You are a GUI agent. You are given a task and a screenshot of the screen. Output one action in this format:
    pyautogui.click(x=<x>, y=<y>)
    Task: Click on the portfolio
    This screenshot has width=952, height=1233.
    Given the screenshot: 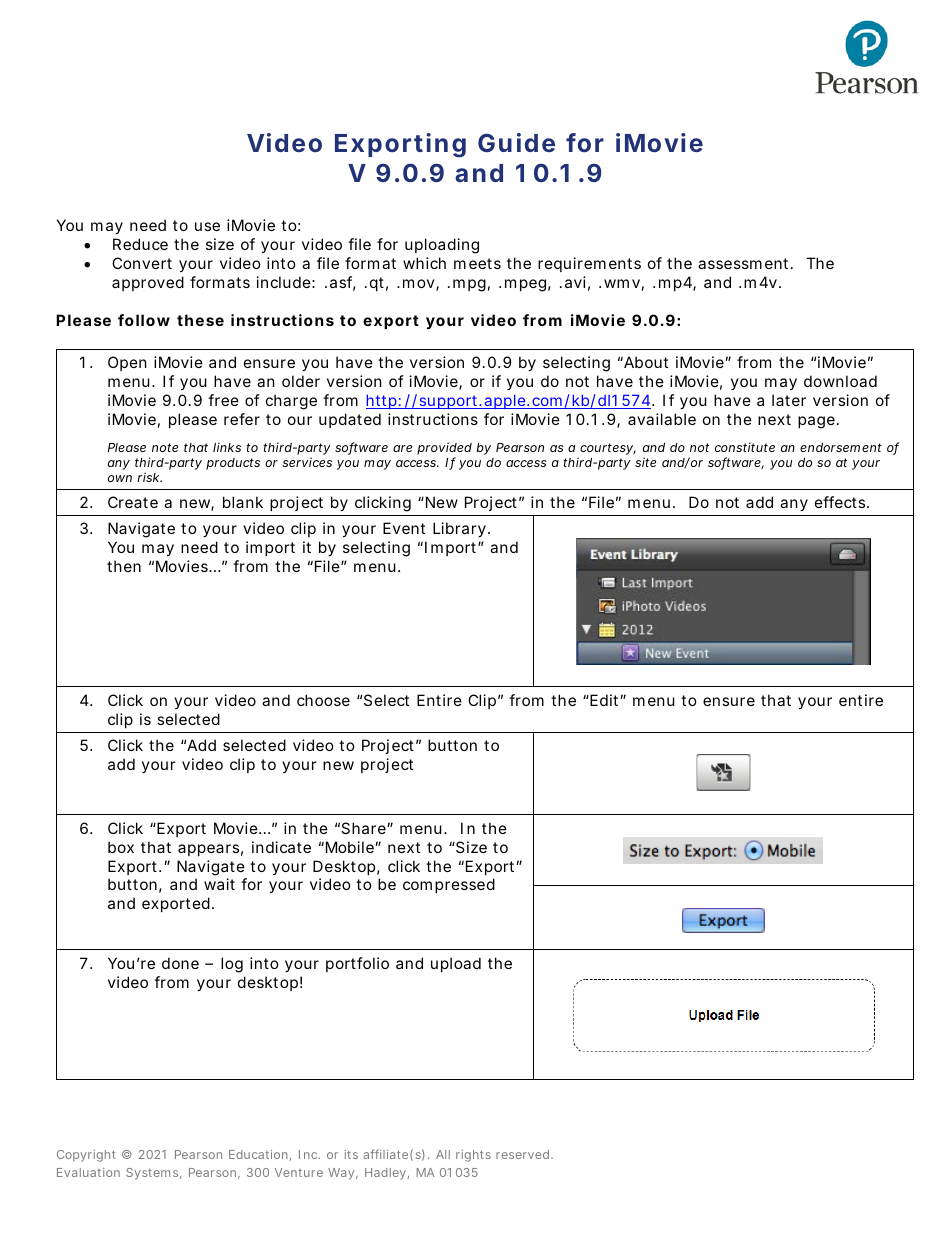 What is the action you would take?
    pyautogui.click(x=357, y=964)
